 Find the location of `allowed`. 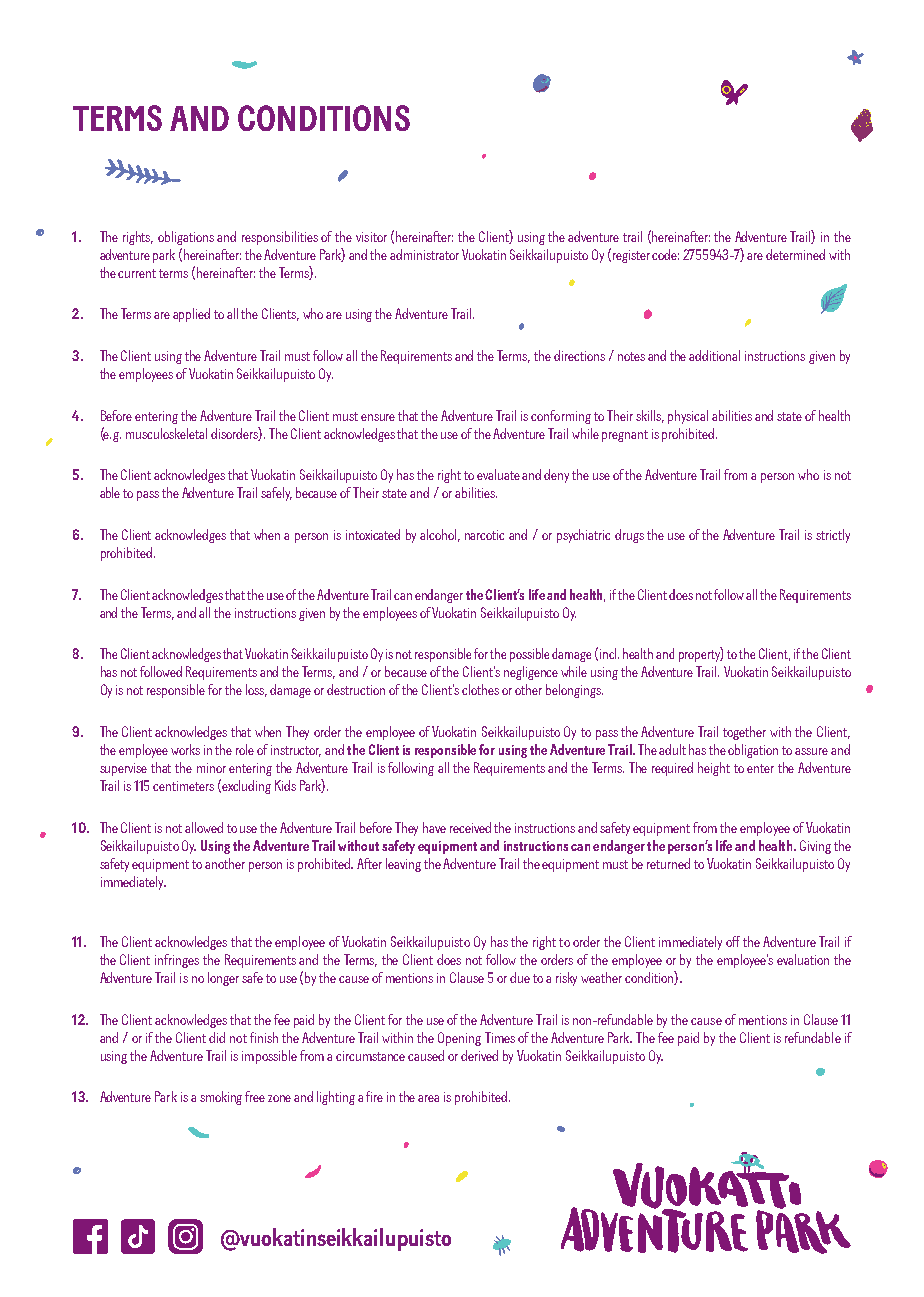

allowed is located at coordinates (204, 827).
